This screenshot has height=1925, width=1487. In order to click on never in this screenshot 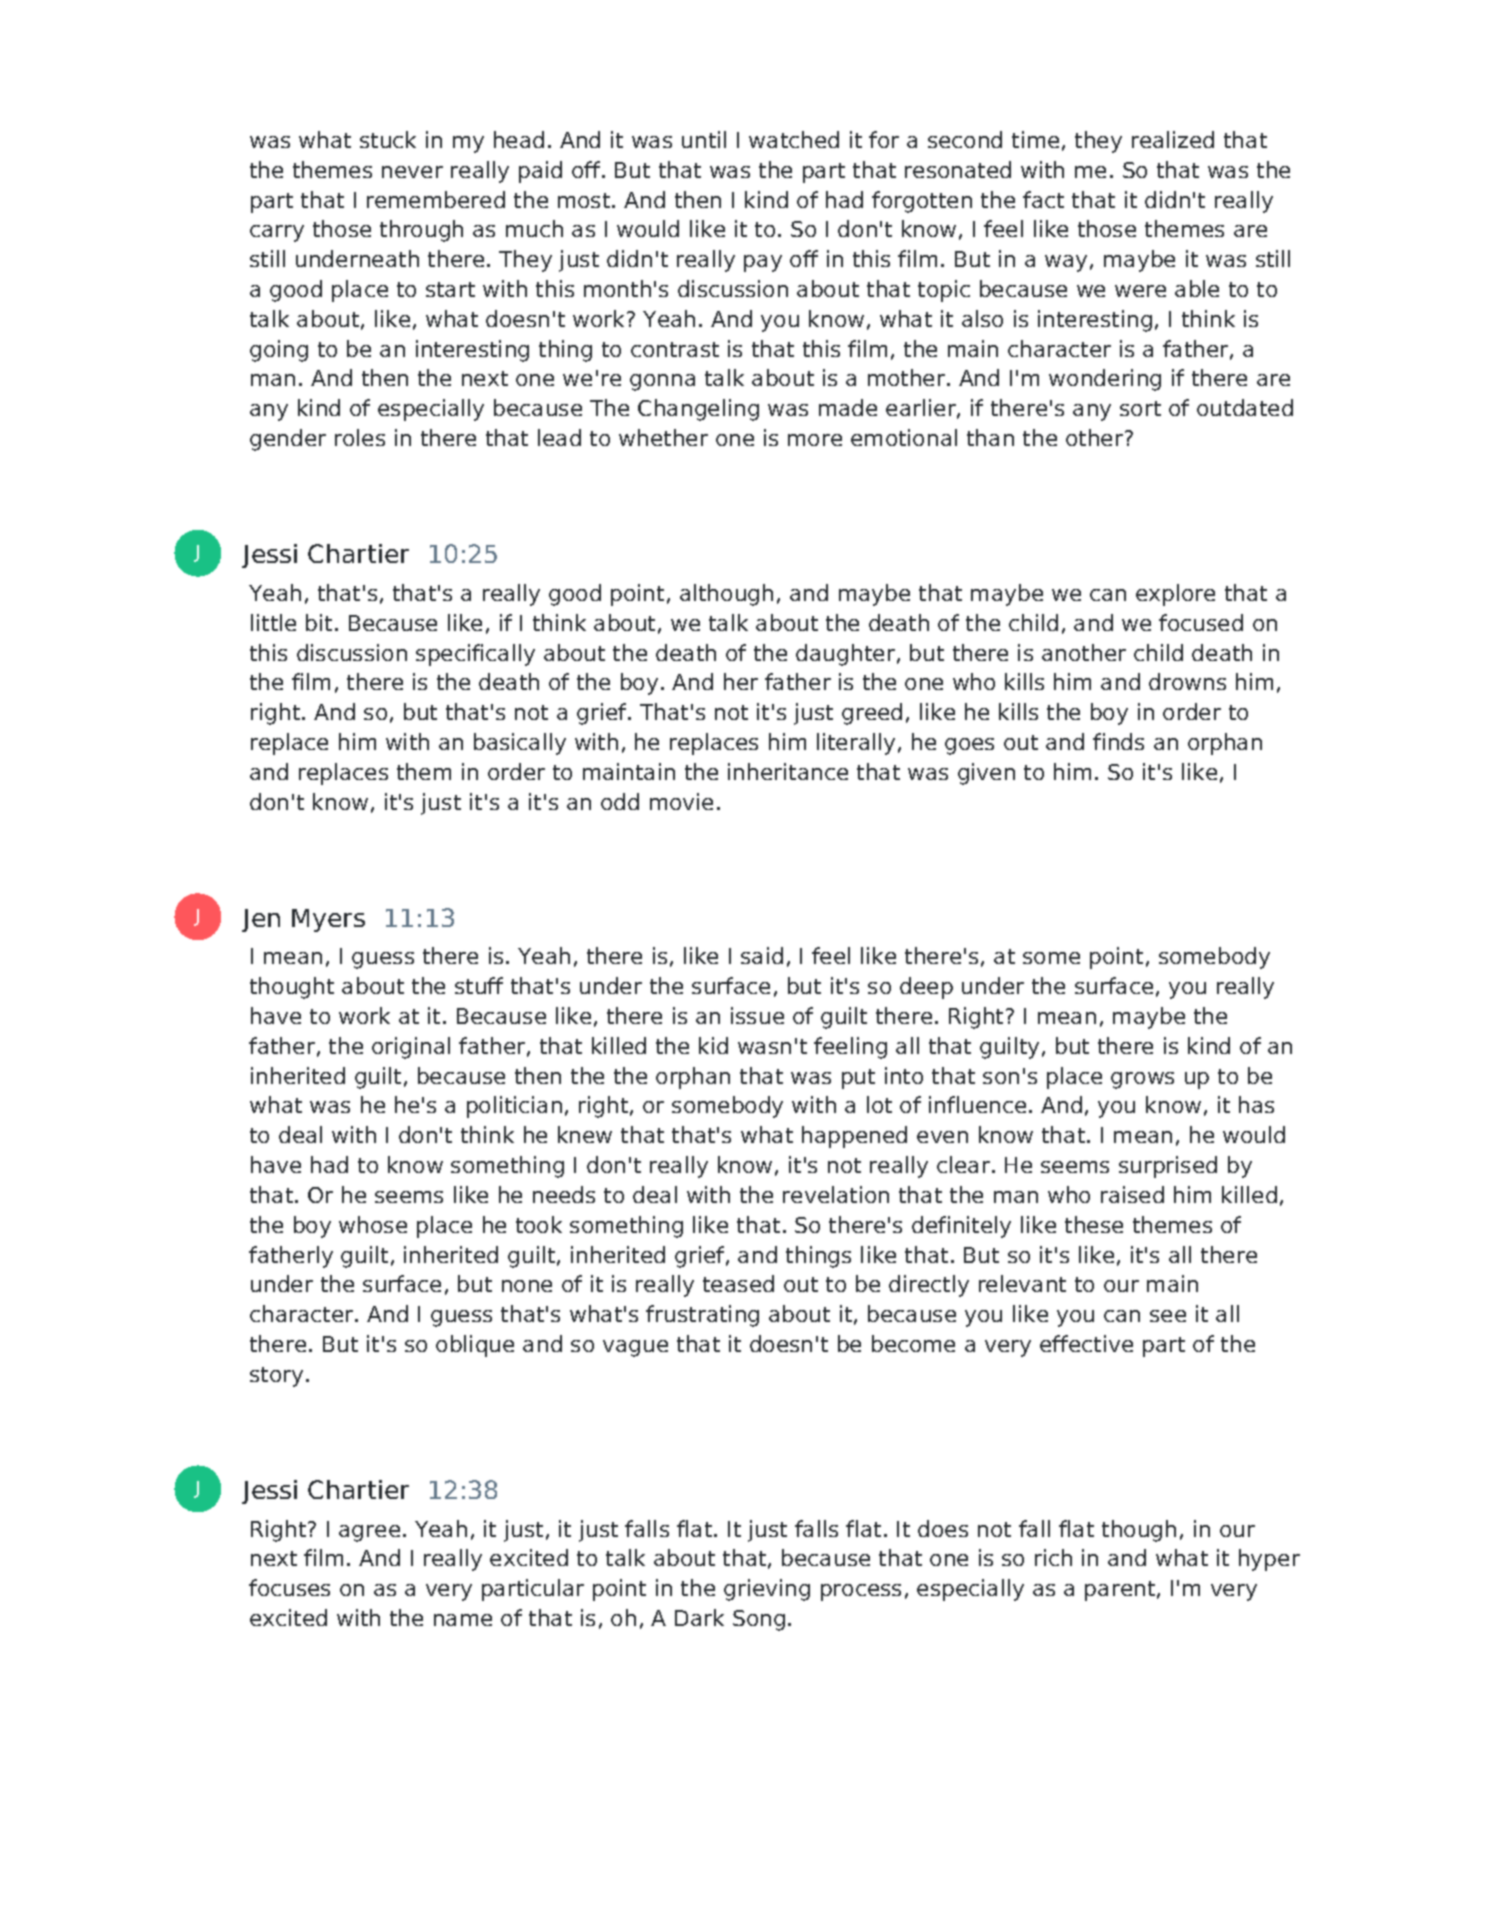, I will do `click(412, 172)`.
